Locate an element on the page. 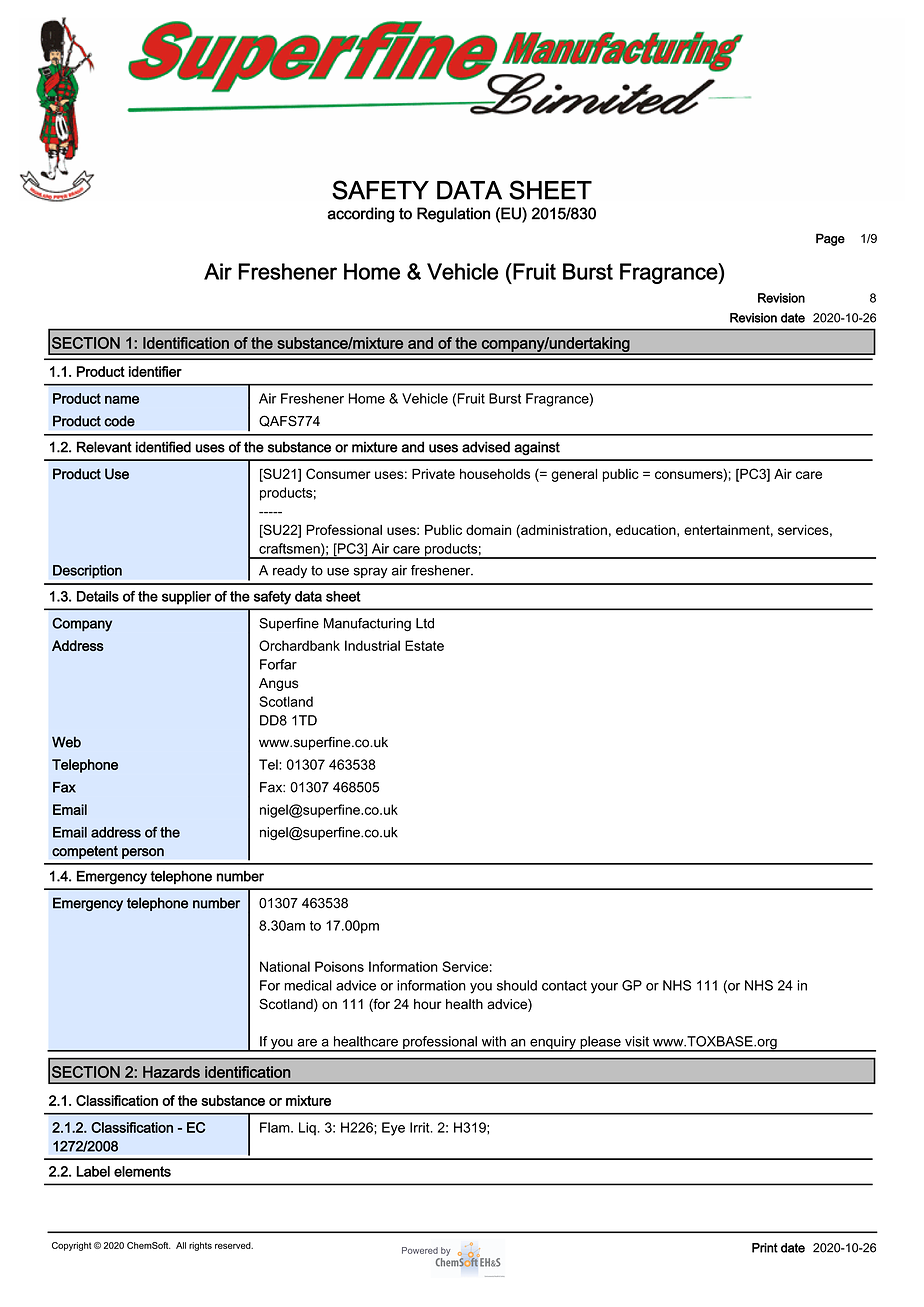 This page has width=924, height=1307. Estate is located at coordinates (424, 645).
